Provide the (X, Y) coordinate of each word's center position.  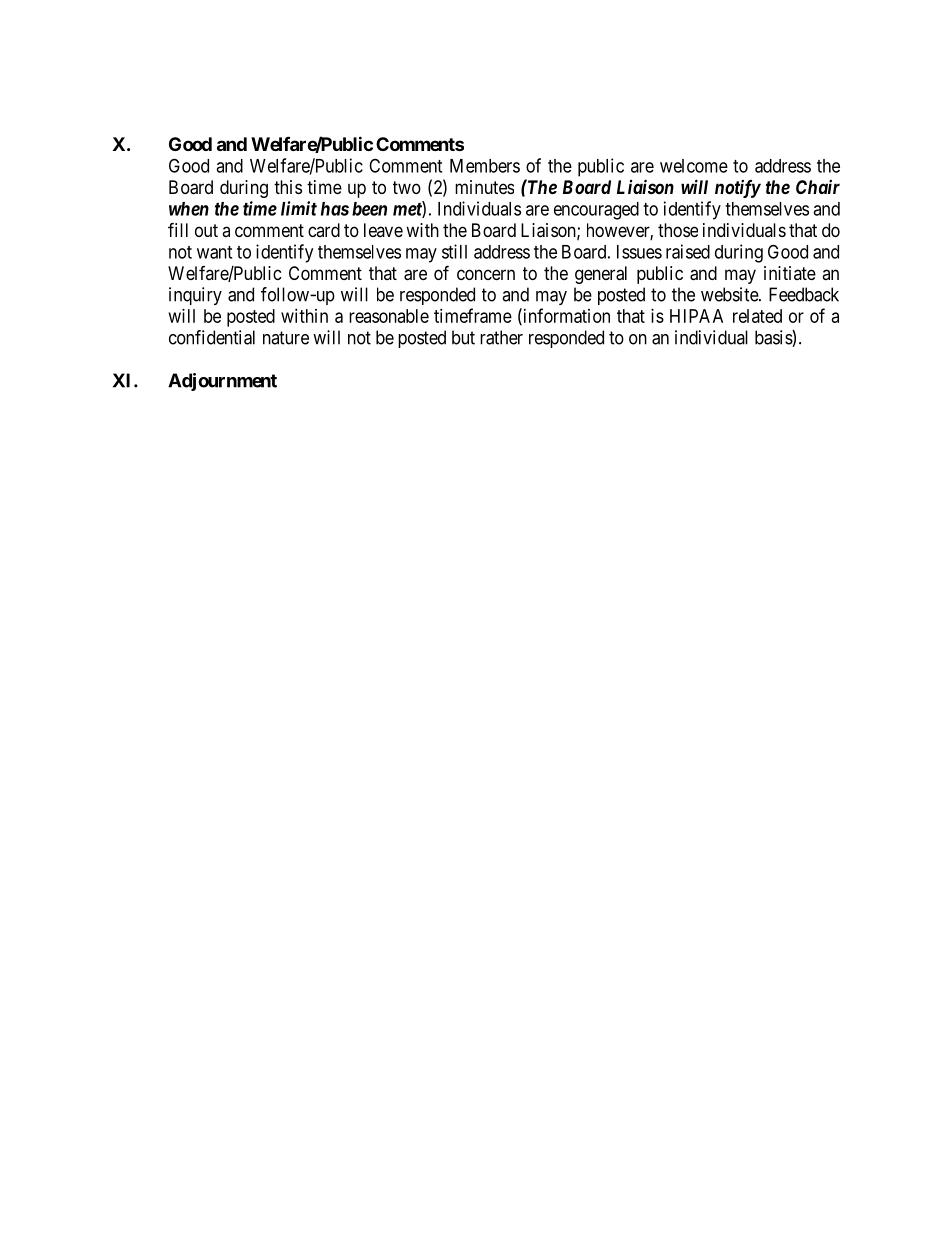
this (288, 187)
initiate (790, 273)
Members (485, 166)
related (757, 316)
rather (501, 337)
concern (486, 274)
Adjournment (222, 382)
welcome (694, 166)
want (214, 252)
